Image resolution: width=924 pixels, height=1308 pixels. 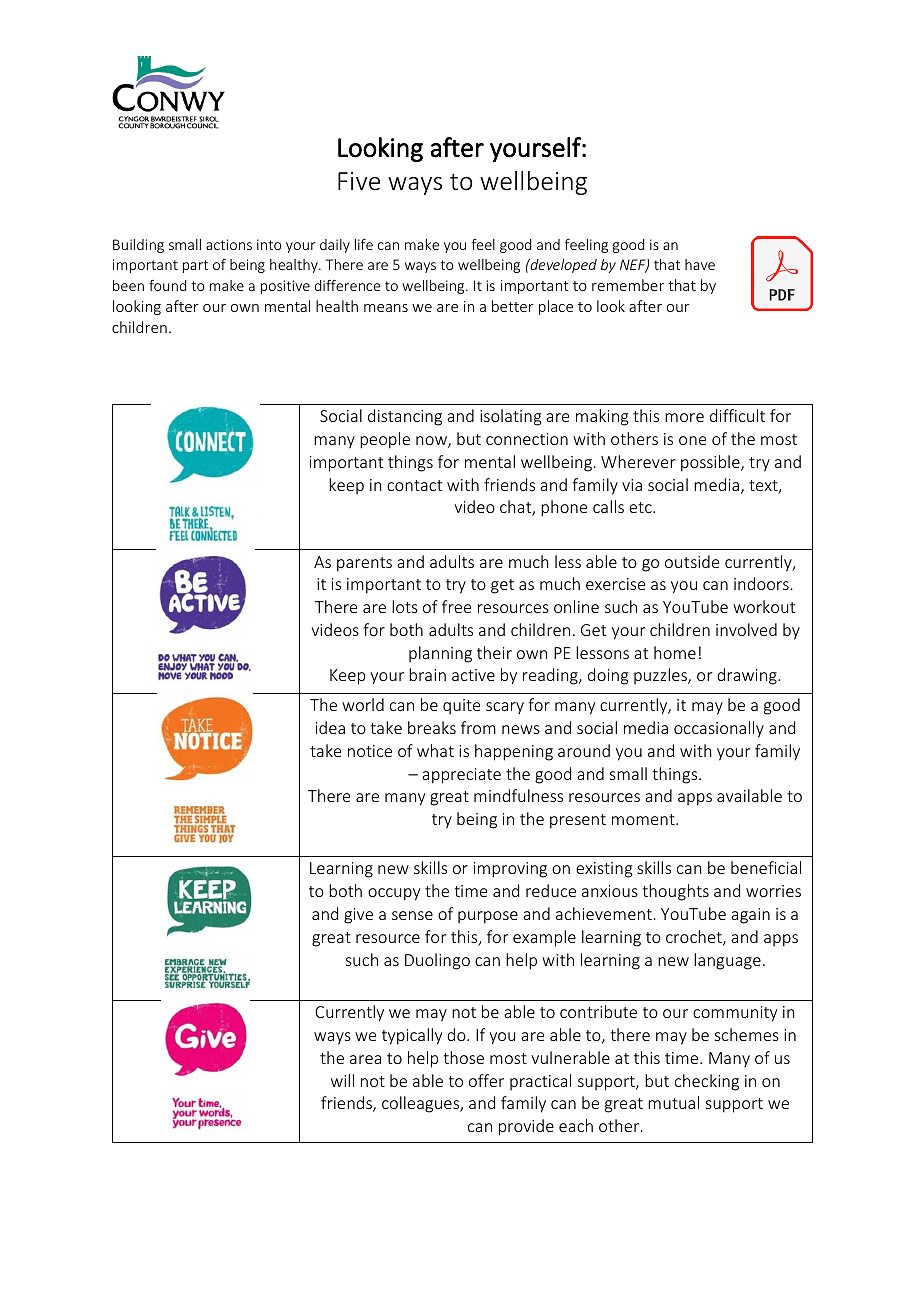 What do you see at coordinates (364, 244) in the screenshot?
I see `life` at bounding box center [364, 244].
